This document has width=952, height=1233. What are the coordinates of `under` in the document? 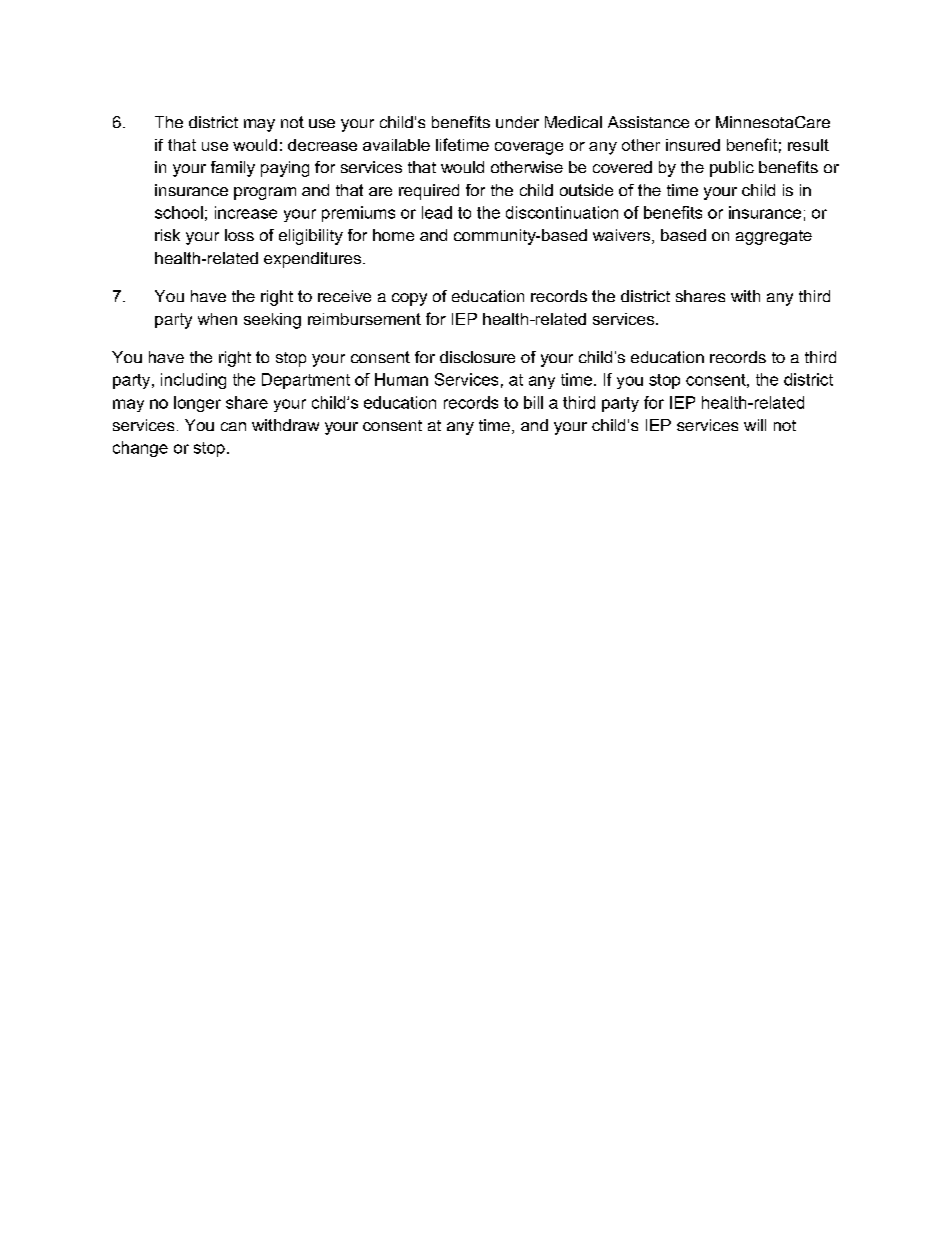 It's located at (517, 122).
